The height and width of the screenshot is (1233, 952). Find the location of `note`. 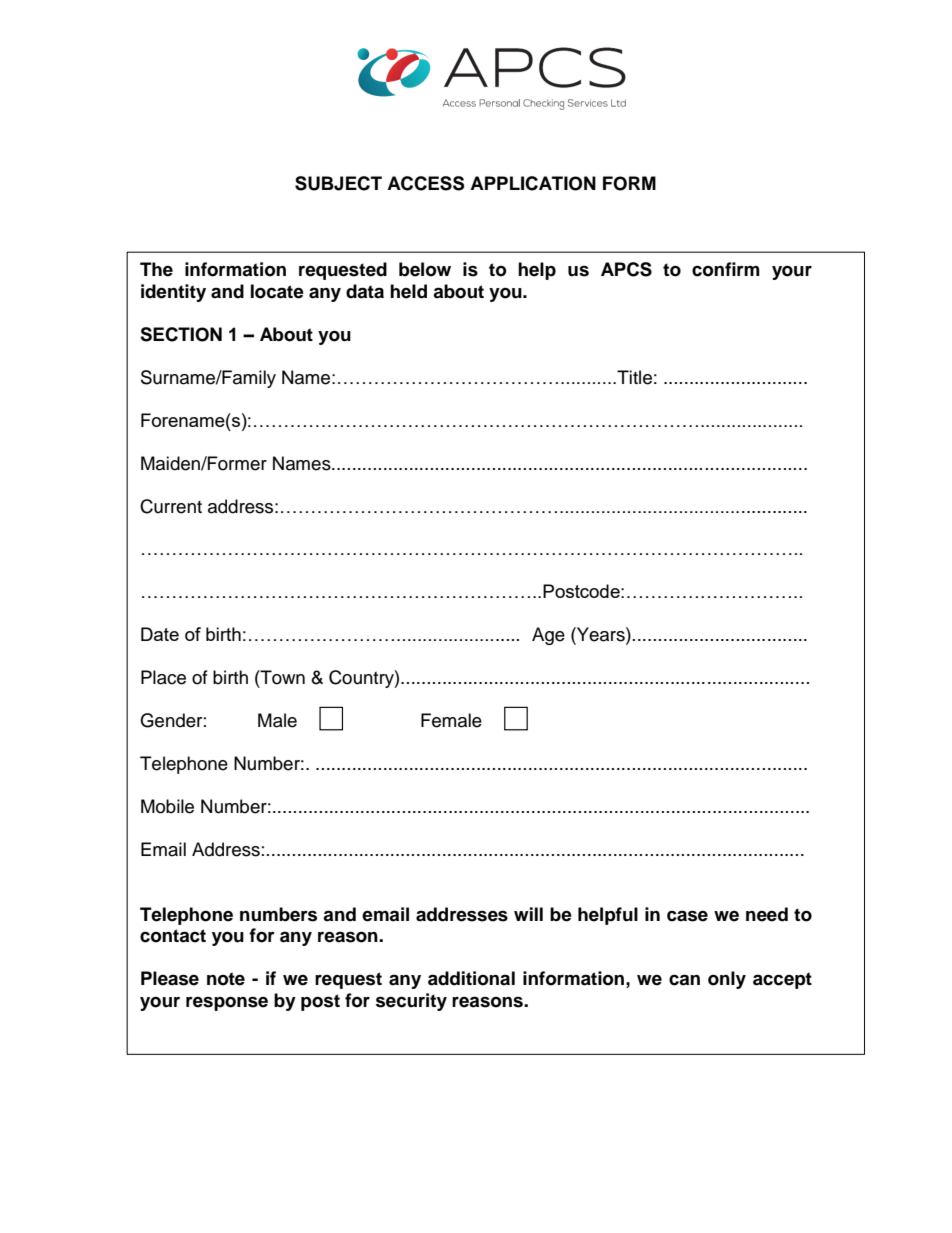

note is located at coordinates (226, 979).
